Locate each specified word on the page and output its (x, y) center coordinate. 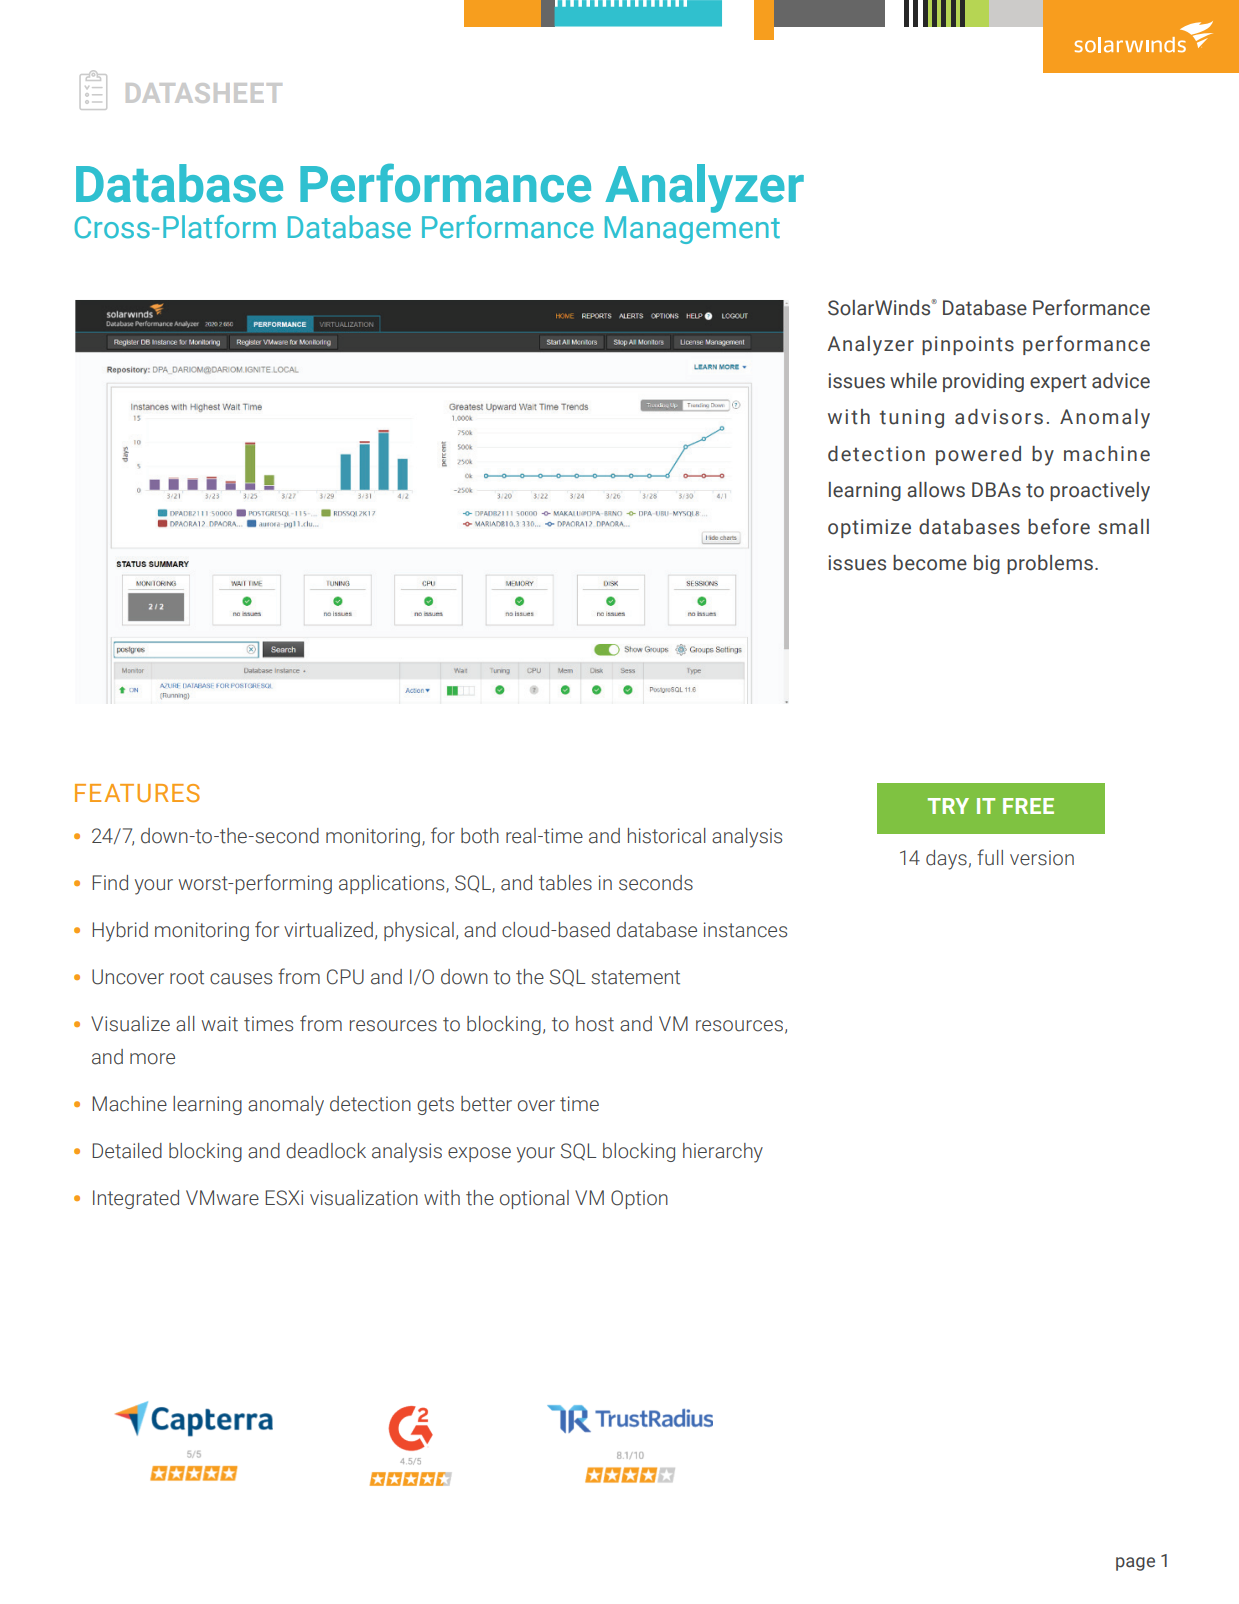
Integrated (136, 1199)
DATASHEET (204, 93)
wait (220, 1024)
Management (692, 230)
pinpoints (968, 345)
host (595, 1024)
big (987, 564)
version (1042, 858)
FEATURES (137, 793)
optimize (869, 528)
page (1135, 1564)
